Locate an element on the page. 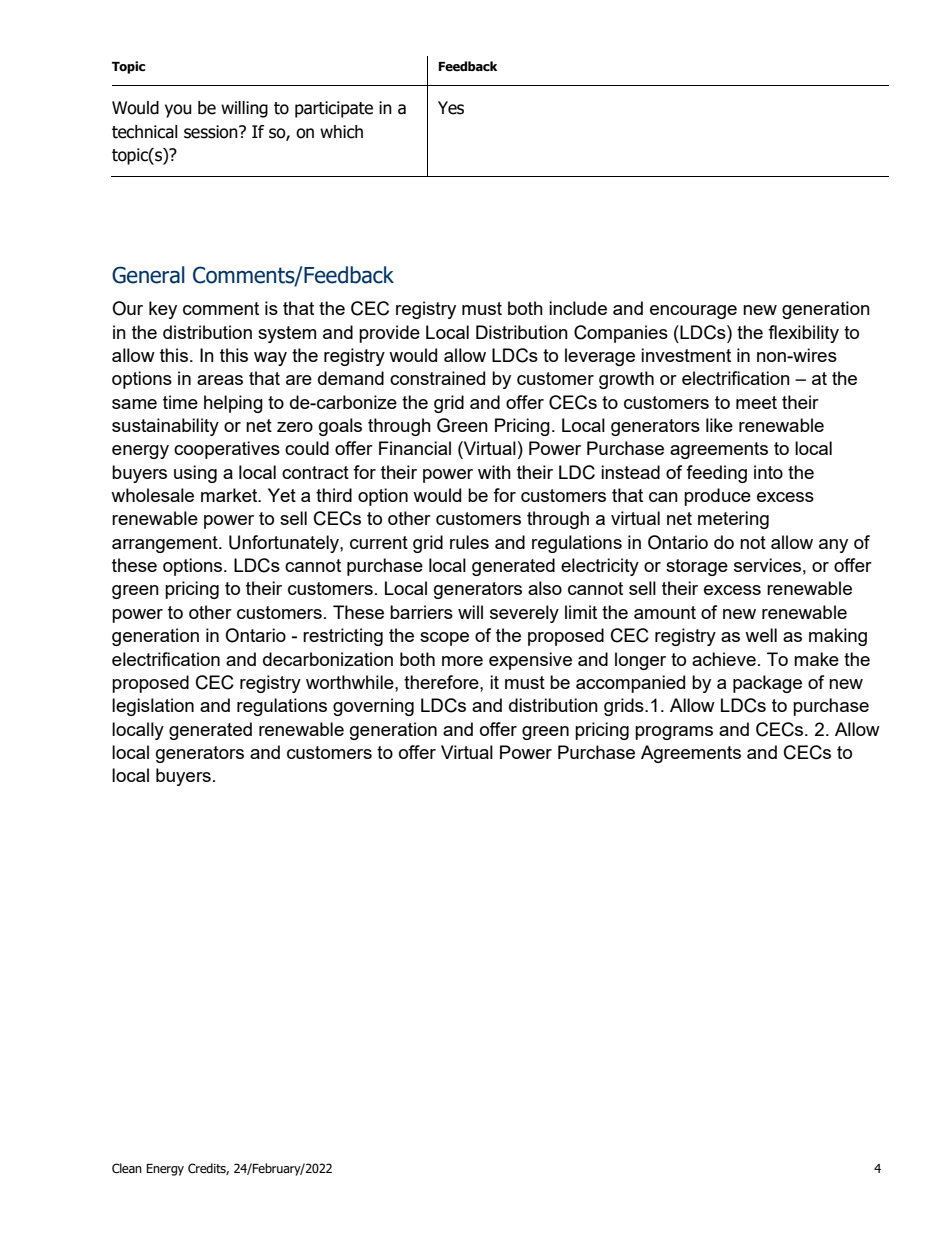 The height and width of the image is (1233, 952). Clean is located at coordinates (127, 1168).
